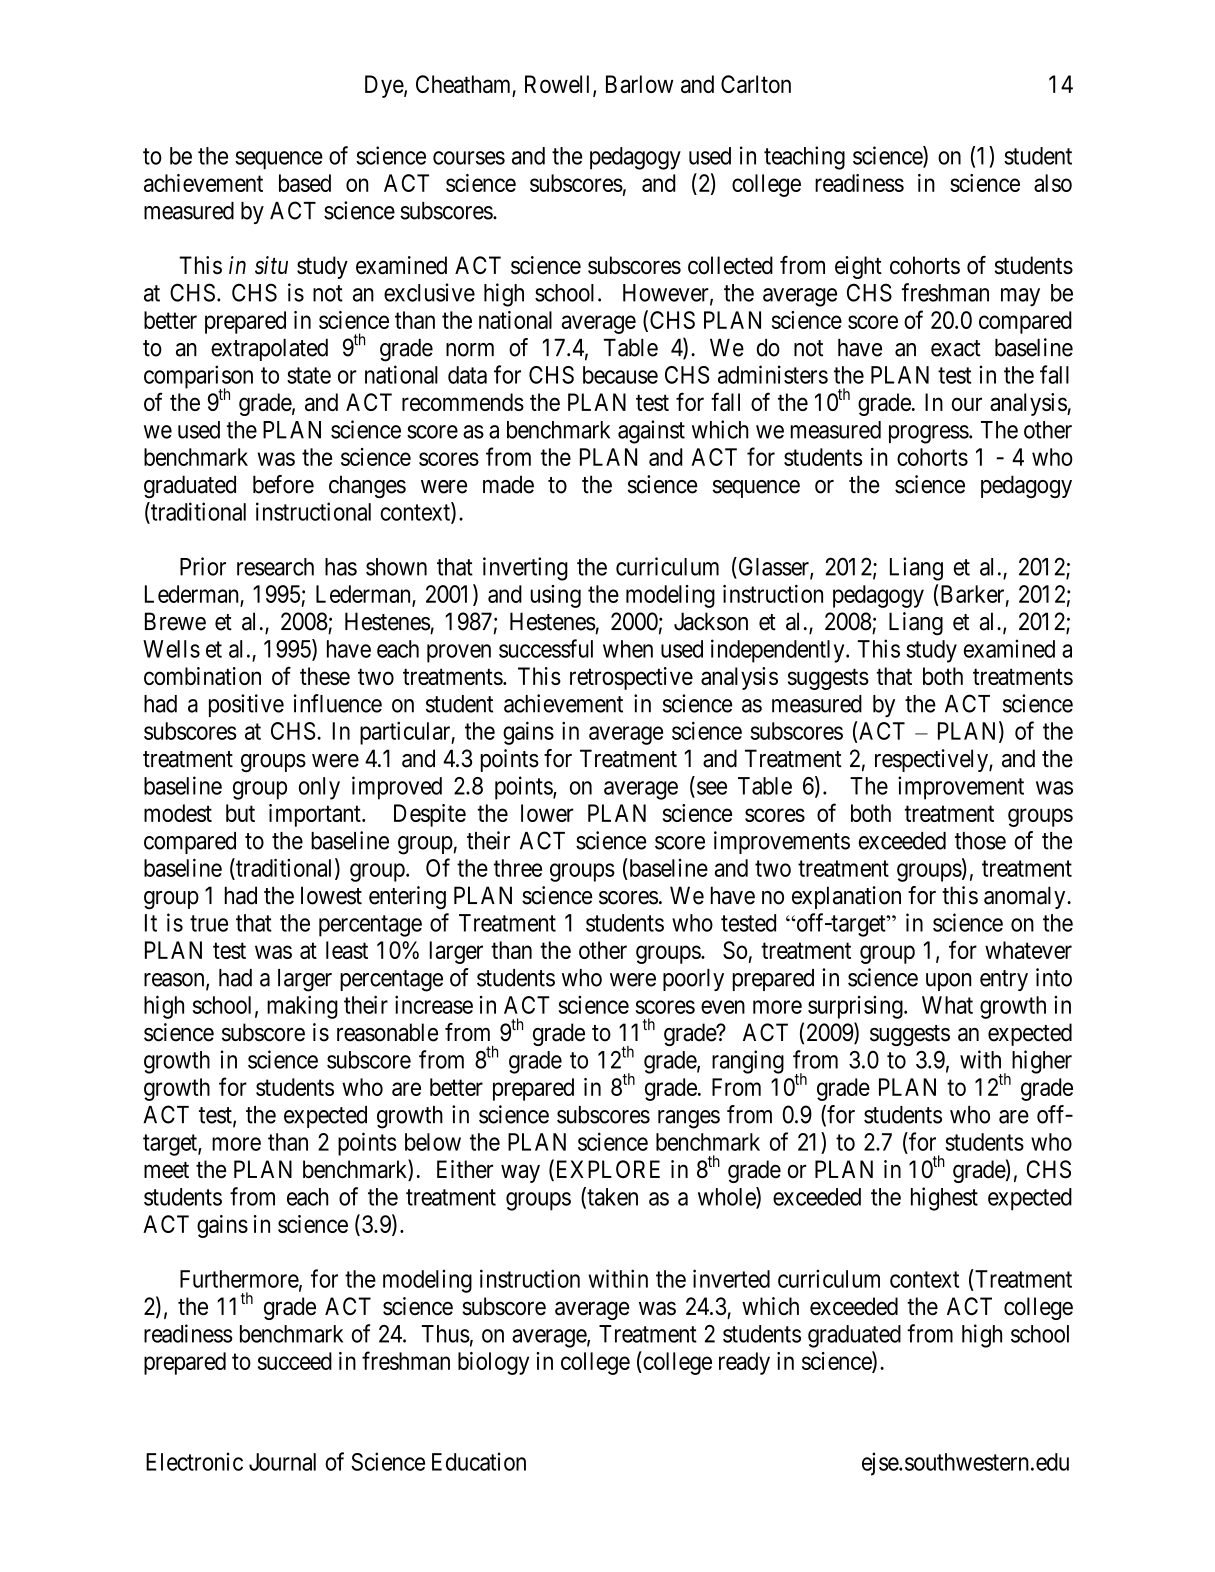  Describe the element at coordinates (520, 1174) in the screenshot. I see `way` at that location.
